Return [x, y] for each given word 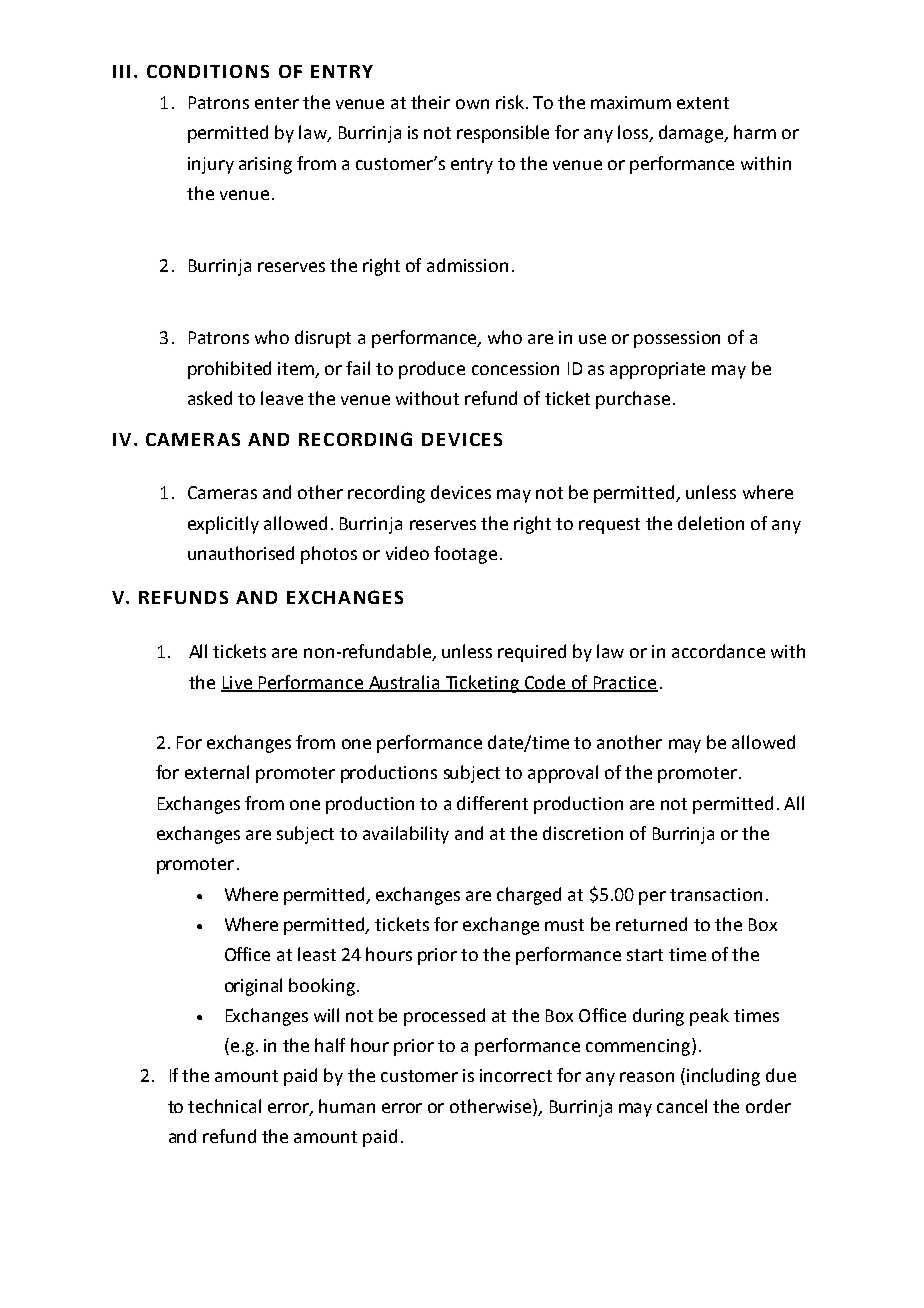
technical [224, 1106]
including [723, 1077]
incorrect [516, 1075]
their [430, 102]
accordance [718, 651]
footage [465, 555]
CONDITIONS [208, 71]
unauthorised [241, 553]
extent [703, 103]
